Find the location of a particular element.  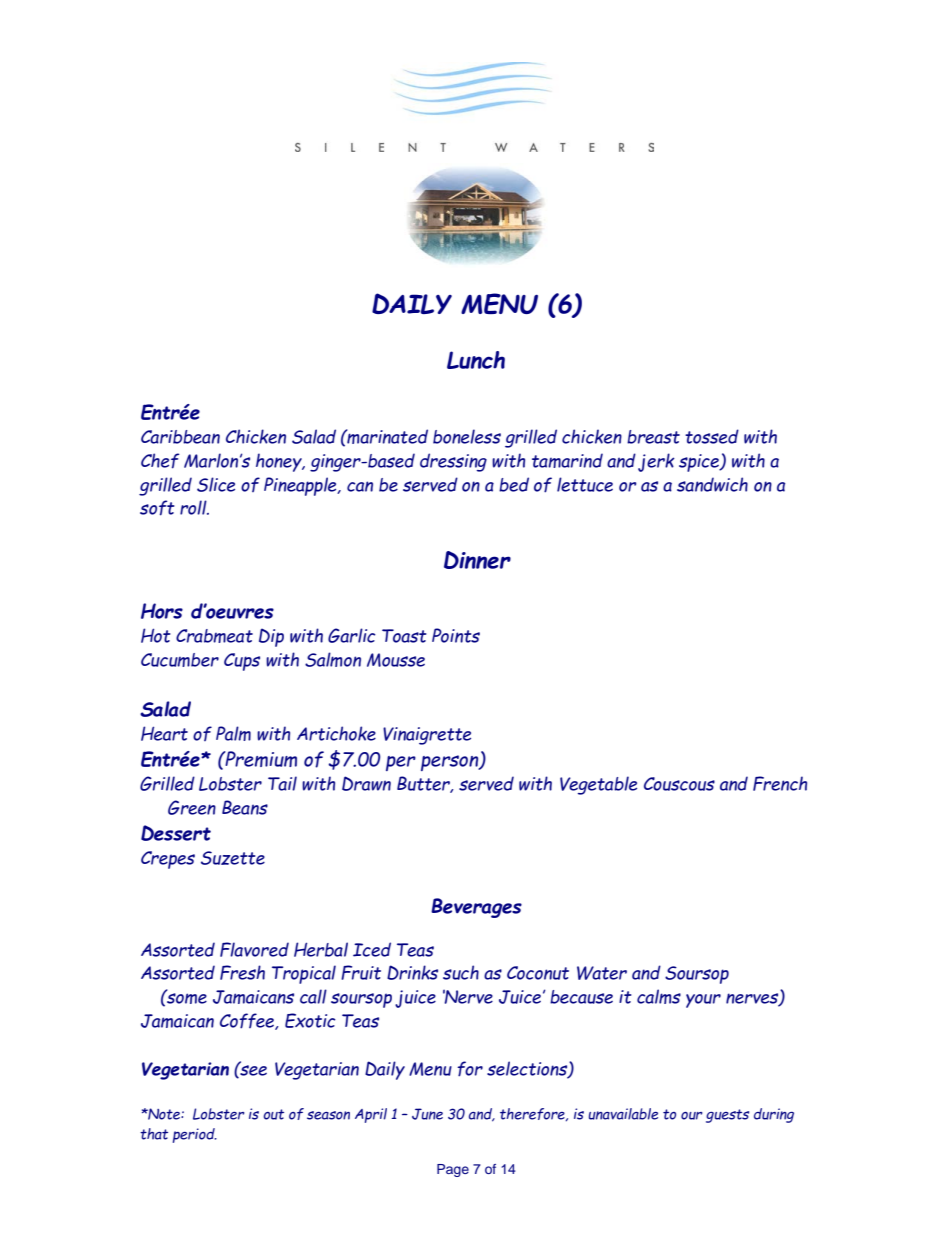

Lunch is located at coordinates (476, 360).
